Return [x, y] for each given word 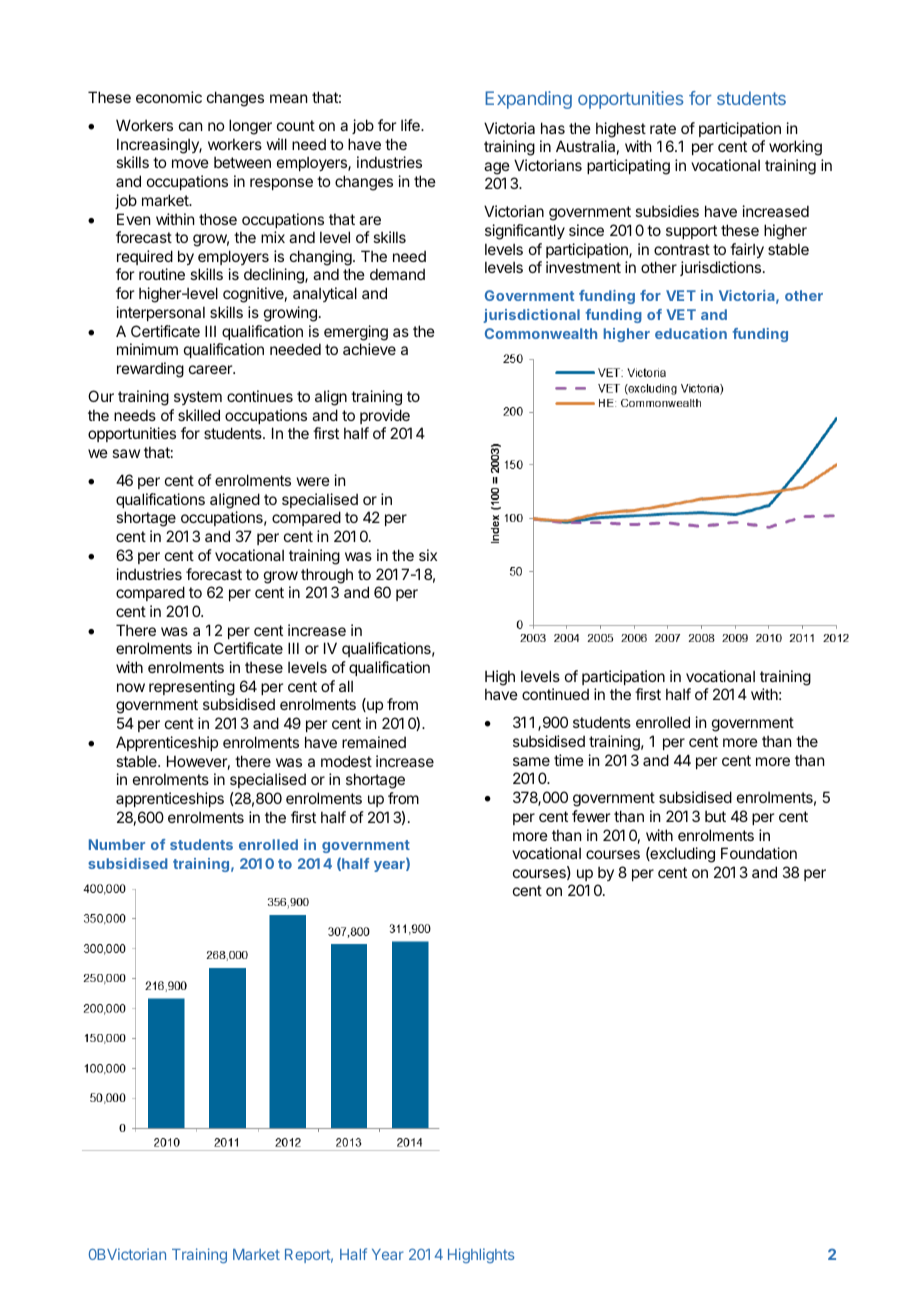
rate [663, 128]
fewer [591, 816]
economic [169, 97]
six [428, 555]
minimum [147, 349]
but [715, 816]
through [327, 576]
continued [555, 694]
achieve [369, 349]
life [411, 125]
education [691, 333]
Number [117, 844]
